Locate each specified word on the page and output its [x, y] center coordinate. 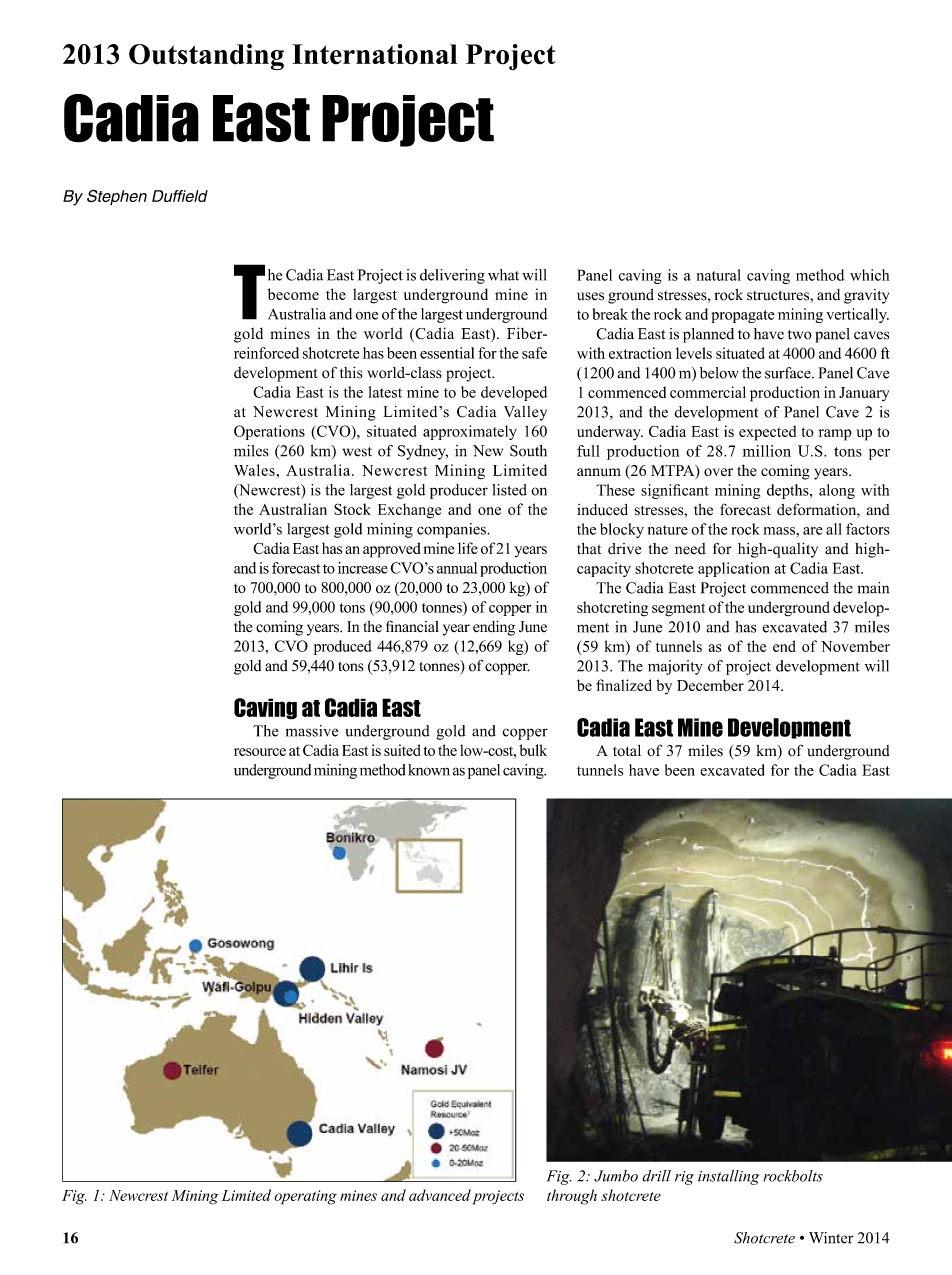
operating [305, 1197]
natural [719, 275]
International [375, 54]
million [767, 451]
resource [260, 752]
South [528, 451]
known [429, 770]
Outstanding [206, 57]
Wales [255, 470]
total [627, 751]
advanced [440, 1195]
